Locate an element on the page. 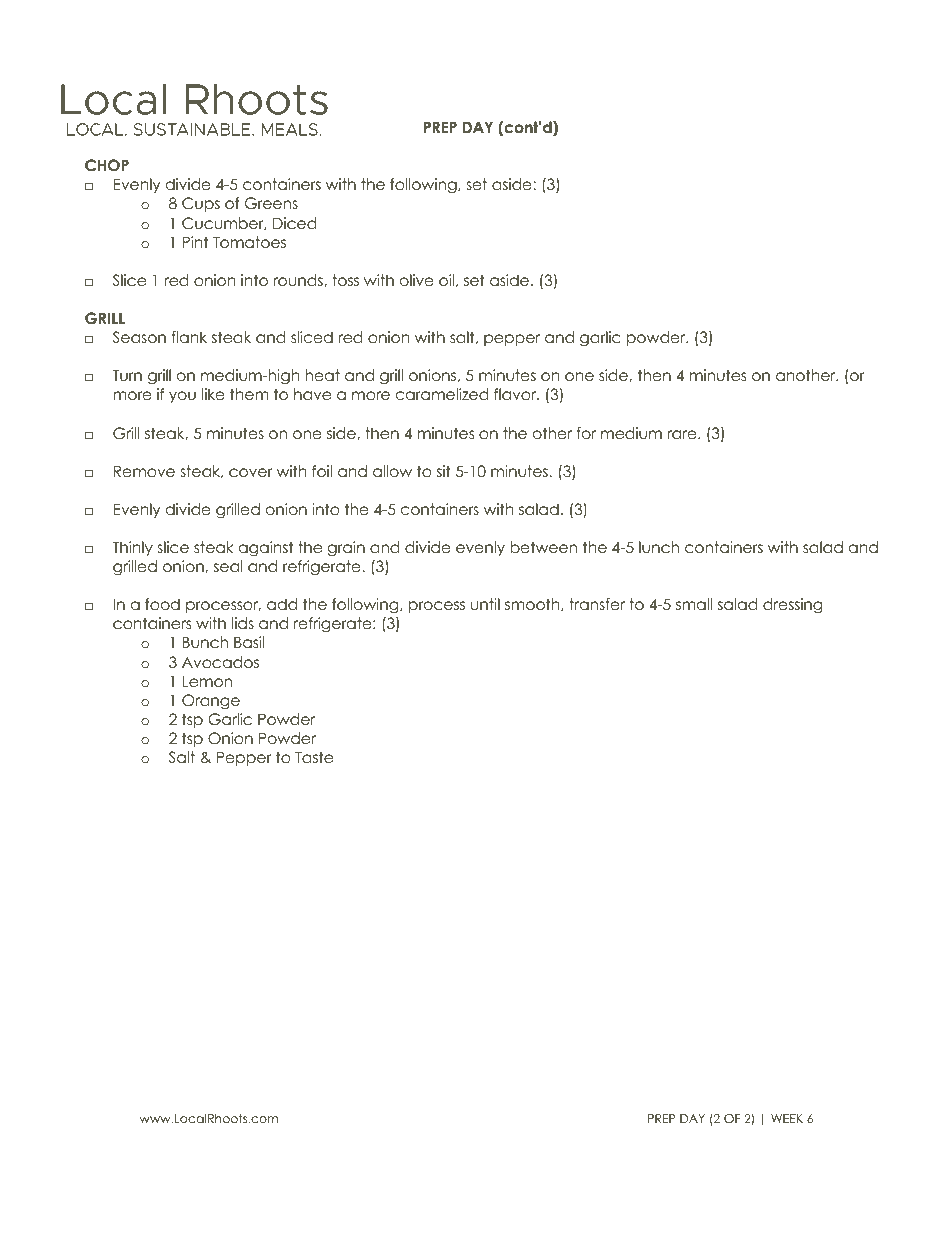 Image resolution: width=952 pixels, height=1233 pixels. rare is located at coordinates (683, 435).
